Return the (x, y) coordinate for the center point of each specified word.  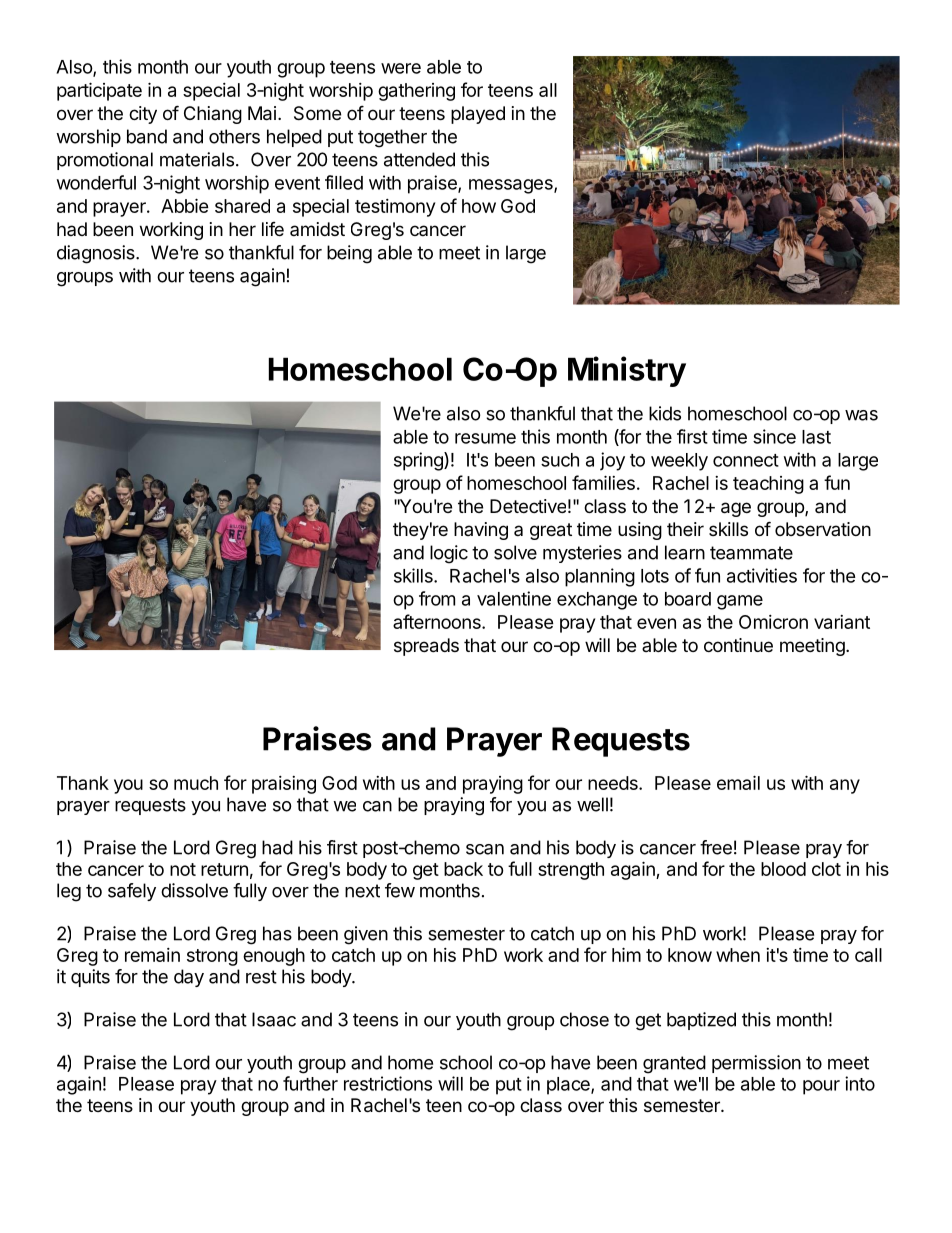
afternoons (438, 621)
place (569, 1086)
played (478, 115)
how (479, 206)
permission (756, 1064)
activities (762, 575)
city (143, 115)
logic (449, 554)
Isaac (274, 1019)
